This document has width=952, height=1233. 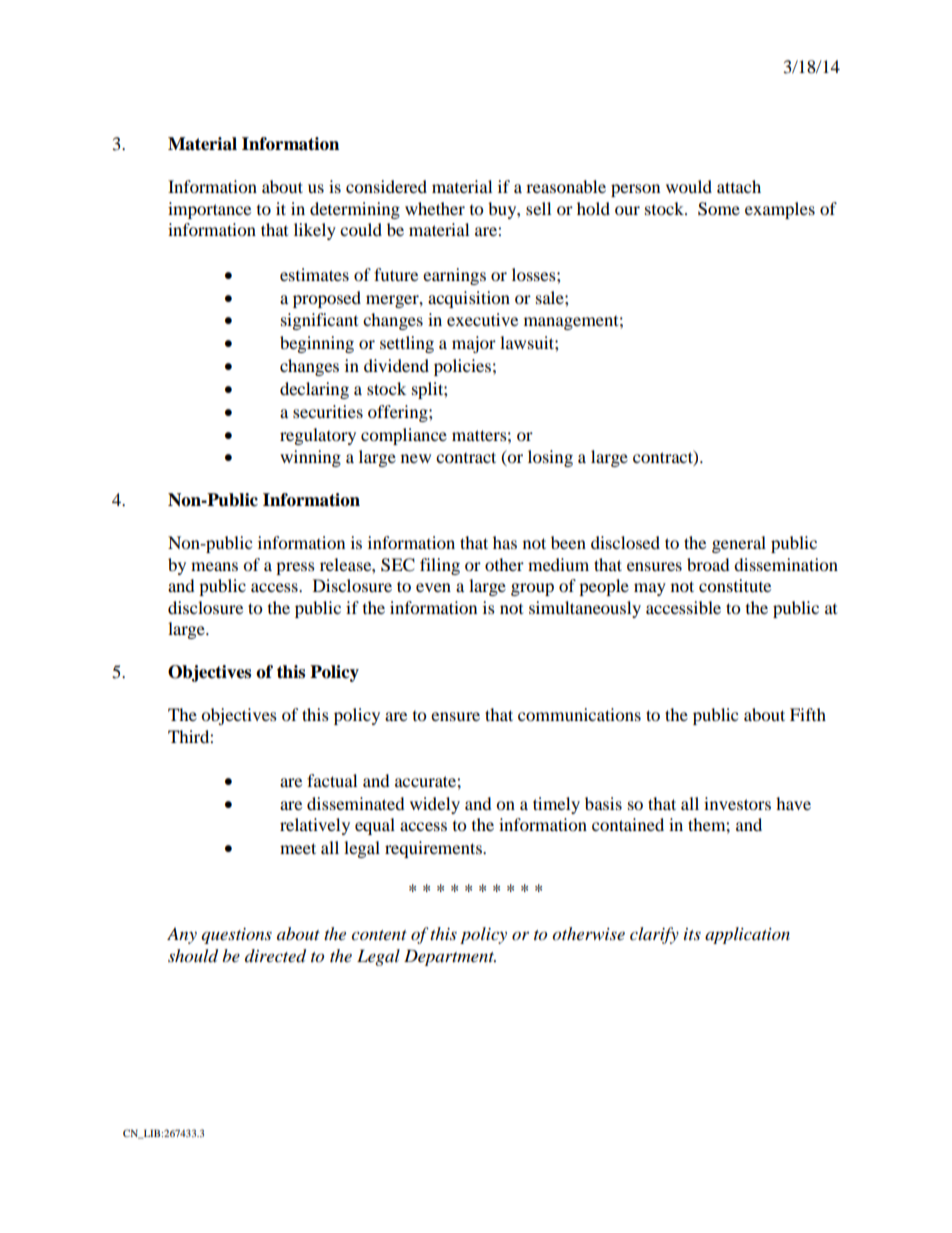 What do you see at coordinates (538, 208) in the document?
I see `sell` at bounding box center [538, 208].
